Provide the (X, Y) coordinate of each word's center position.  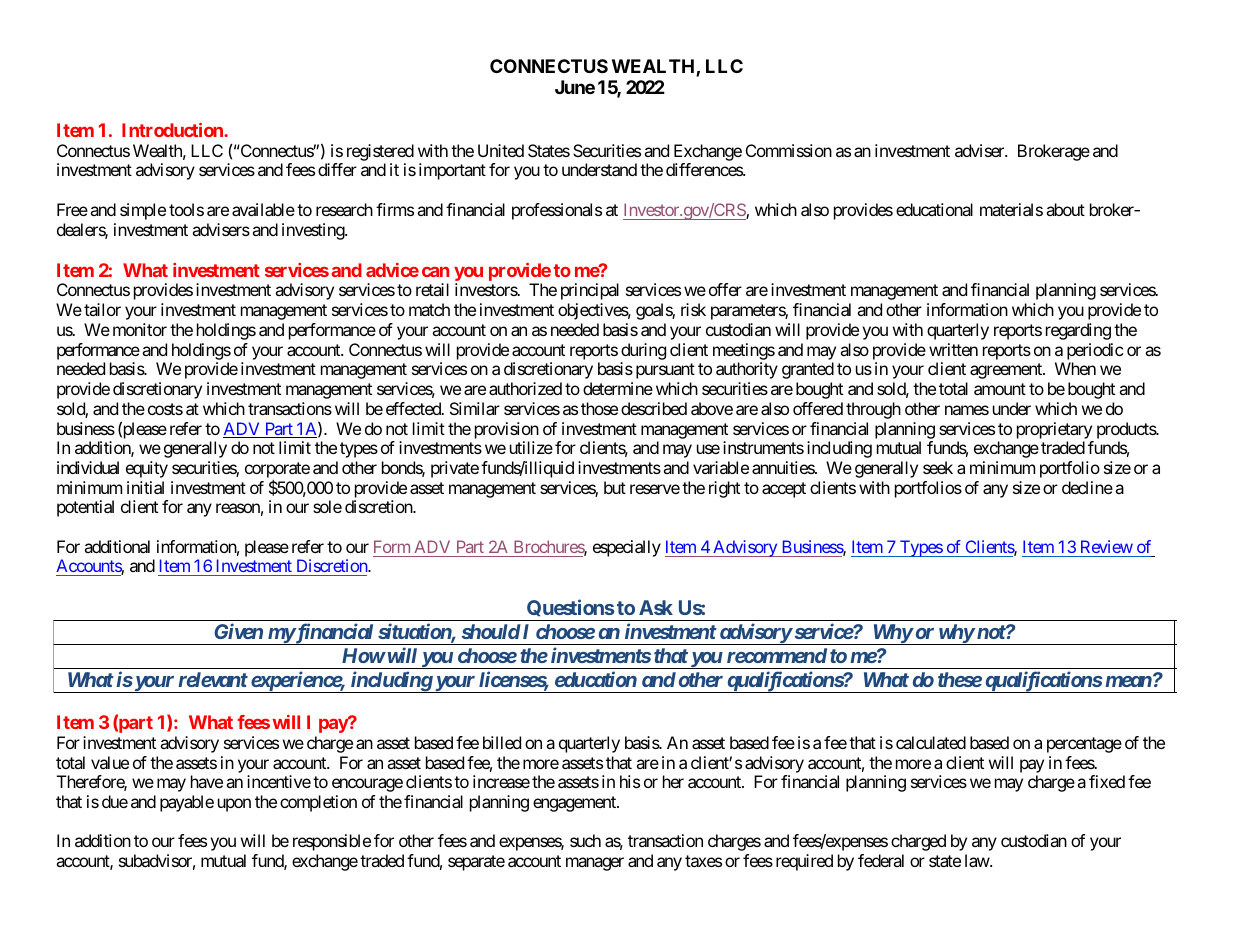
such (585, 840)
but (615, 487)
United (501, 150)
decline (1087, 487)
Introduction (173, 130)
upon (234, 805)
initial (145, 487)
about (1065, 209)
